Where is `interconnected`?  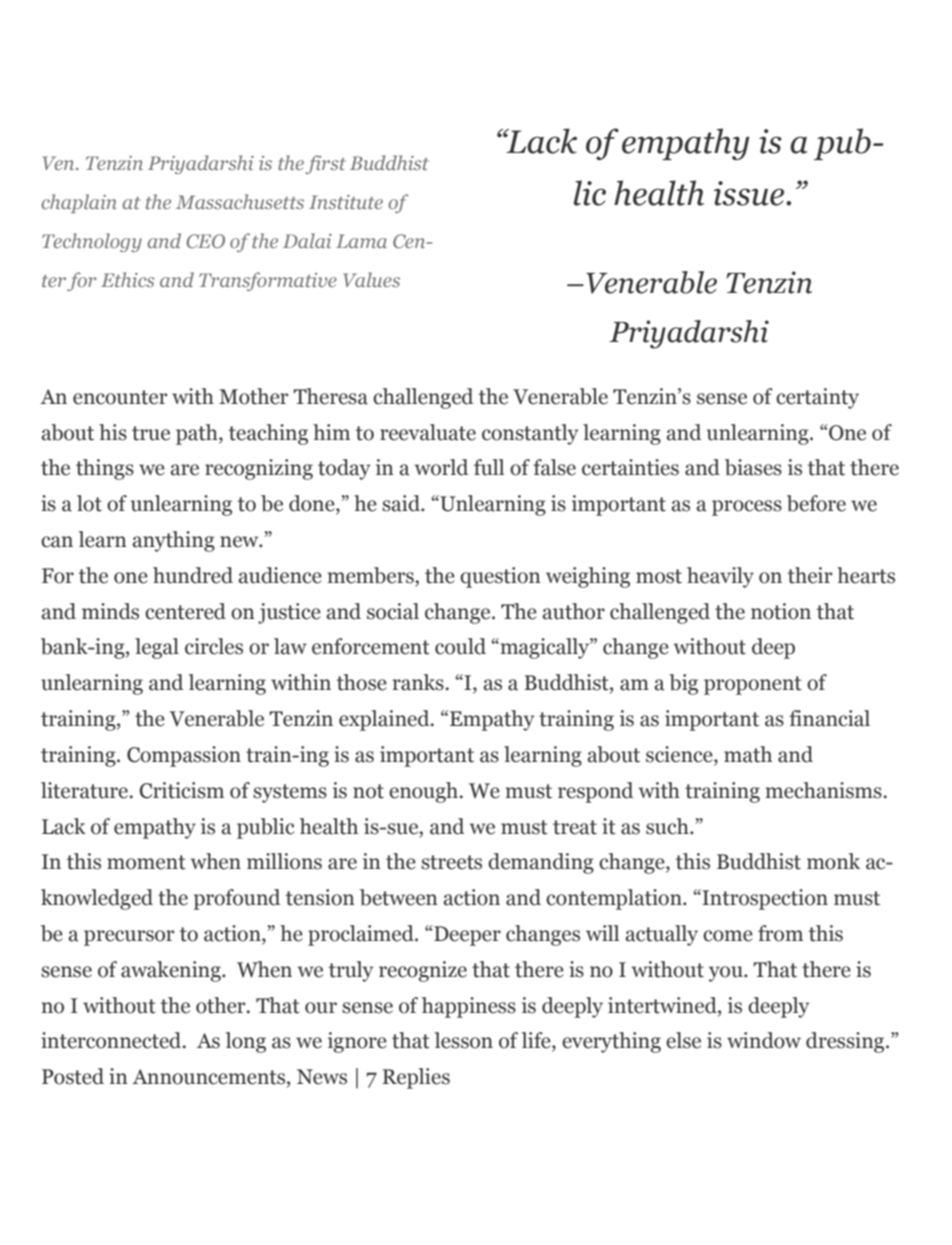 interconnected is located at coordinates (112, 1040).
